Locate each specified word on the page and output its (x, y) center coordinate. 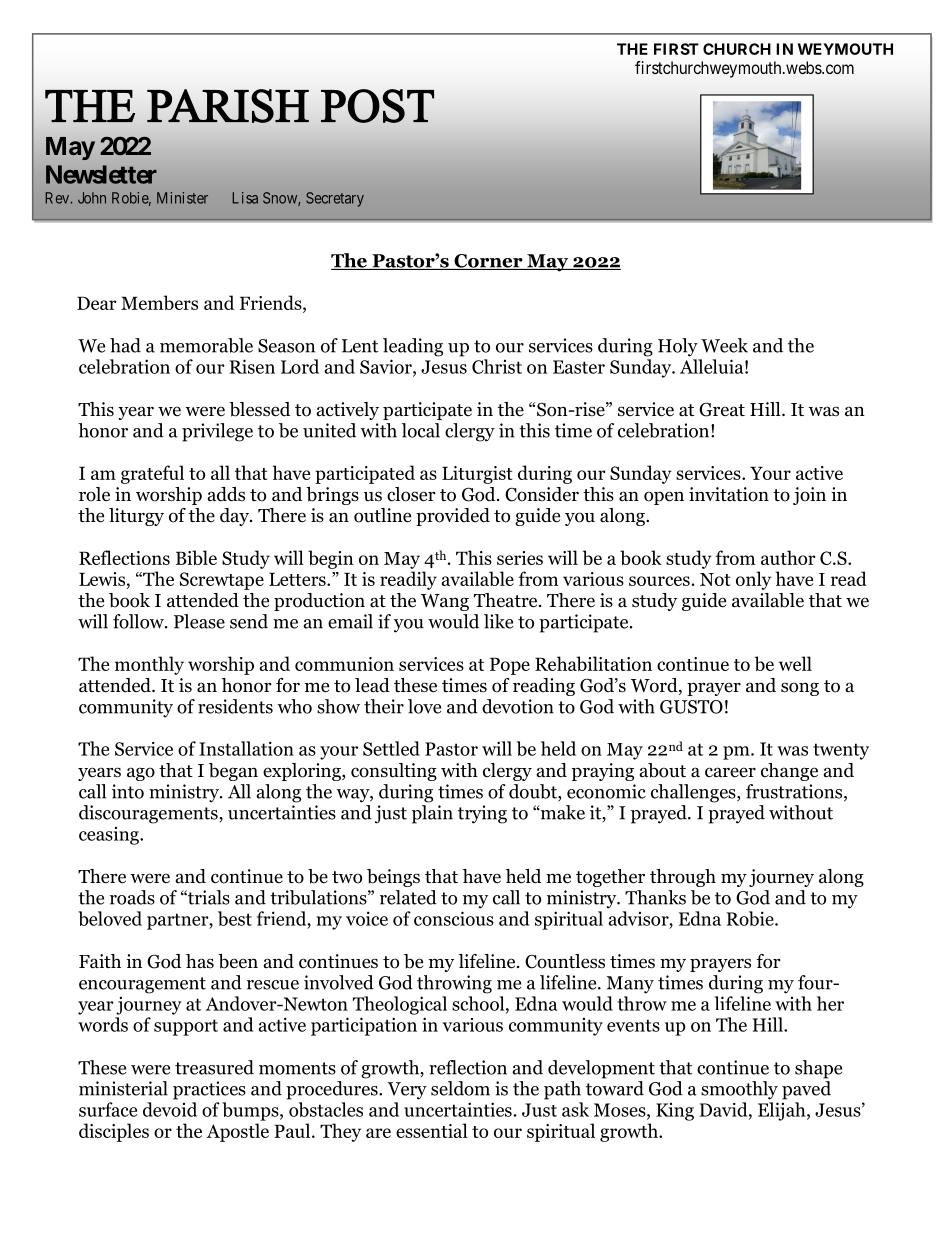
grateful (152, 474)
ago (141, 774)
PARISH (228, 106)
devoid (170, 1109)
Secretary (335, 199)
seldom (460, 1088)
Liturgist (477, 475)
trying (482, 814)
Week (724, 345)
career (730, 772)
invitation (729, 494)
